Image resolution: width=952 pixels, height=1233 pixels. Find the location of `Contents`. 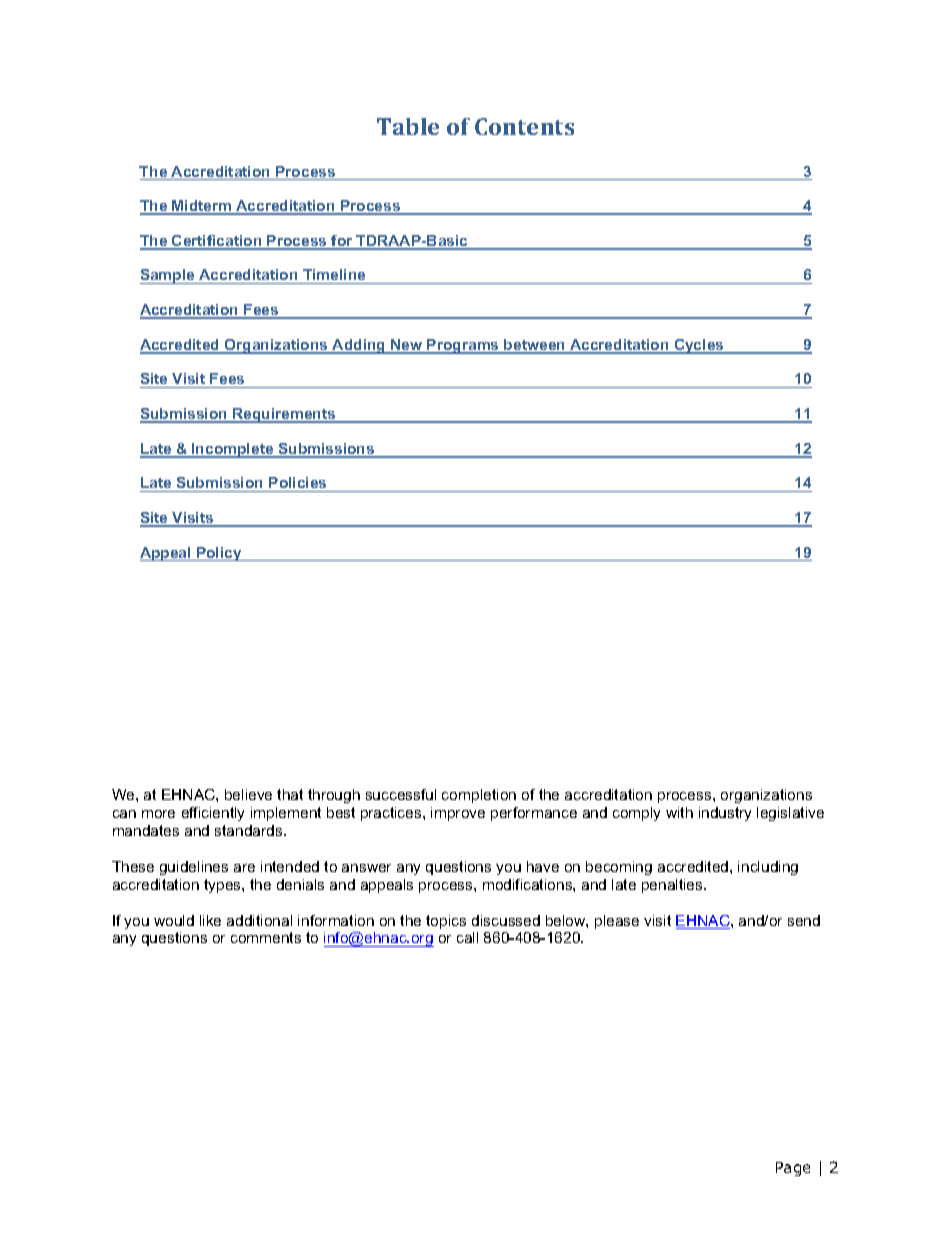

Contents is located at coordinates (524, 126).
